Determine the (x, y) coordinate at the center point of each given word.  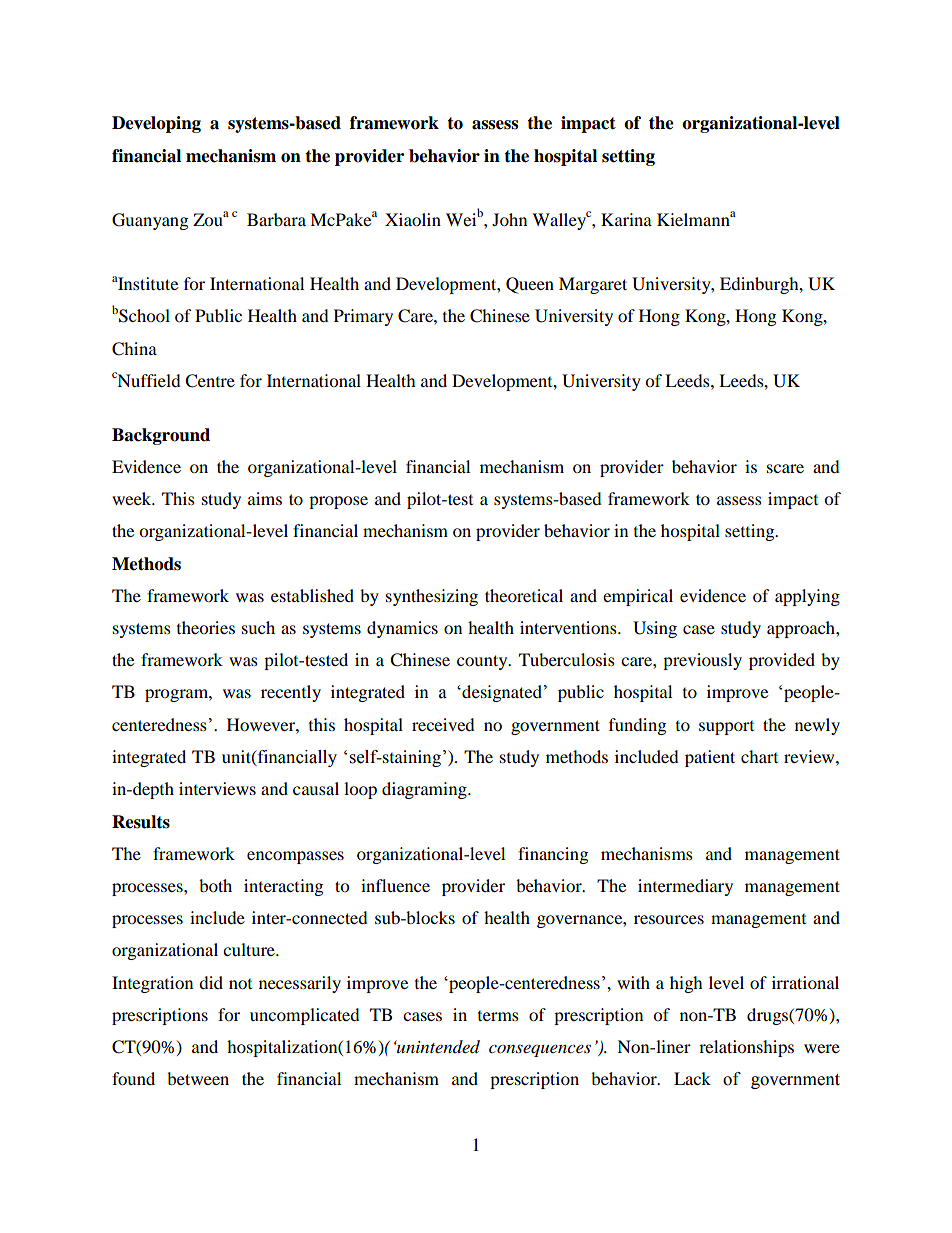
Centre (210, 381)
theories (206, 627)
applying (807, 597)
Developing (156, 124)
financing (553, 855)
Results (141, 822)
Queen (530, 285)
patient (710, 758)
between (198, 1078)
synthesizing (432, 597)
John (509, 219)
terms (498, 1016)
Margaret (593, 285)
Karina (626, 219)
